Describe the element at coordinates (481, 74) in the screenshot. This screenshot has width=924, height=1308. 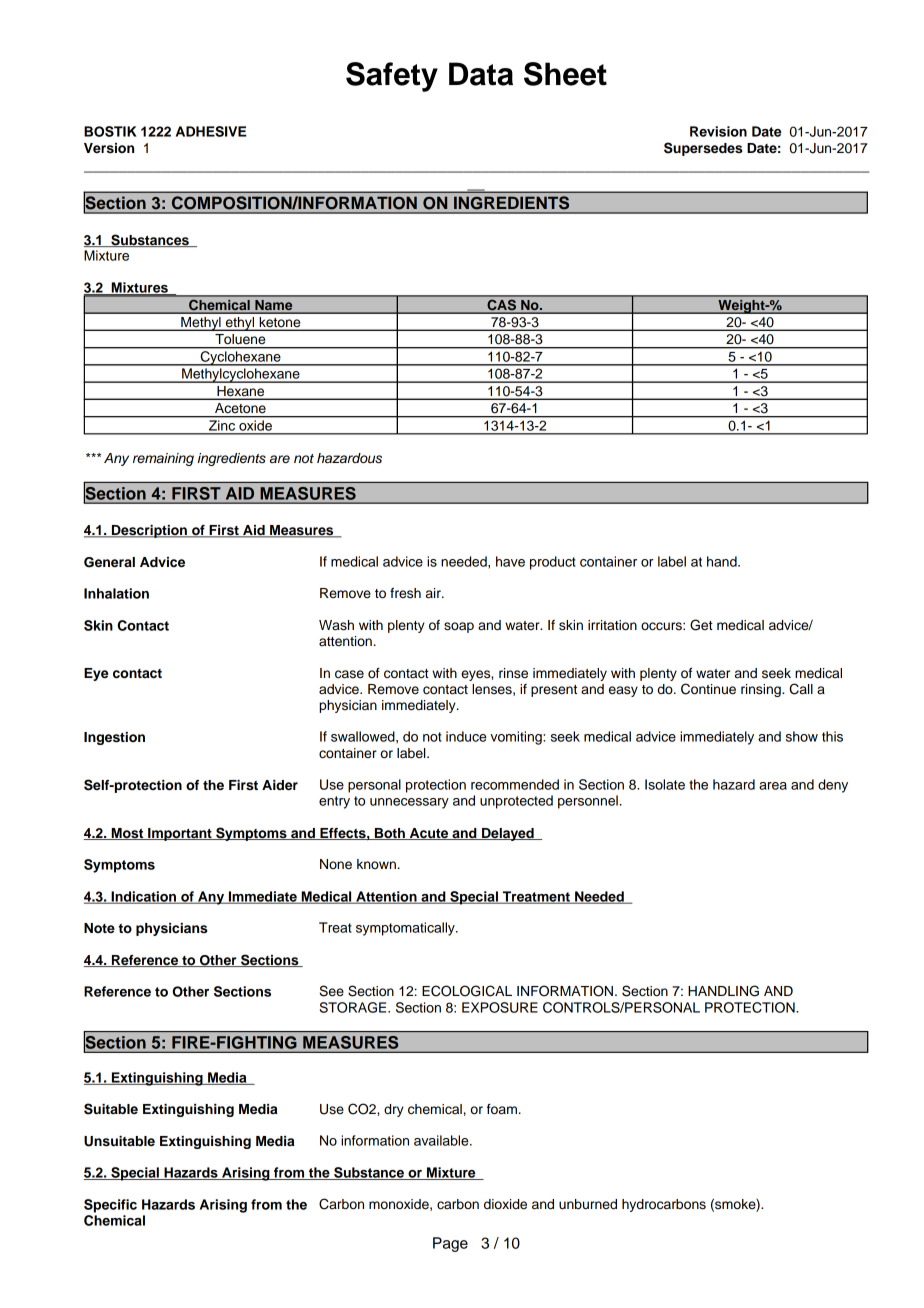
I see `Data` at that location.
